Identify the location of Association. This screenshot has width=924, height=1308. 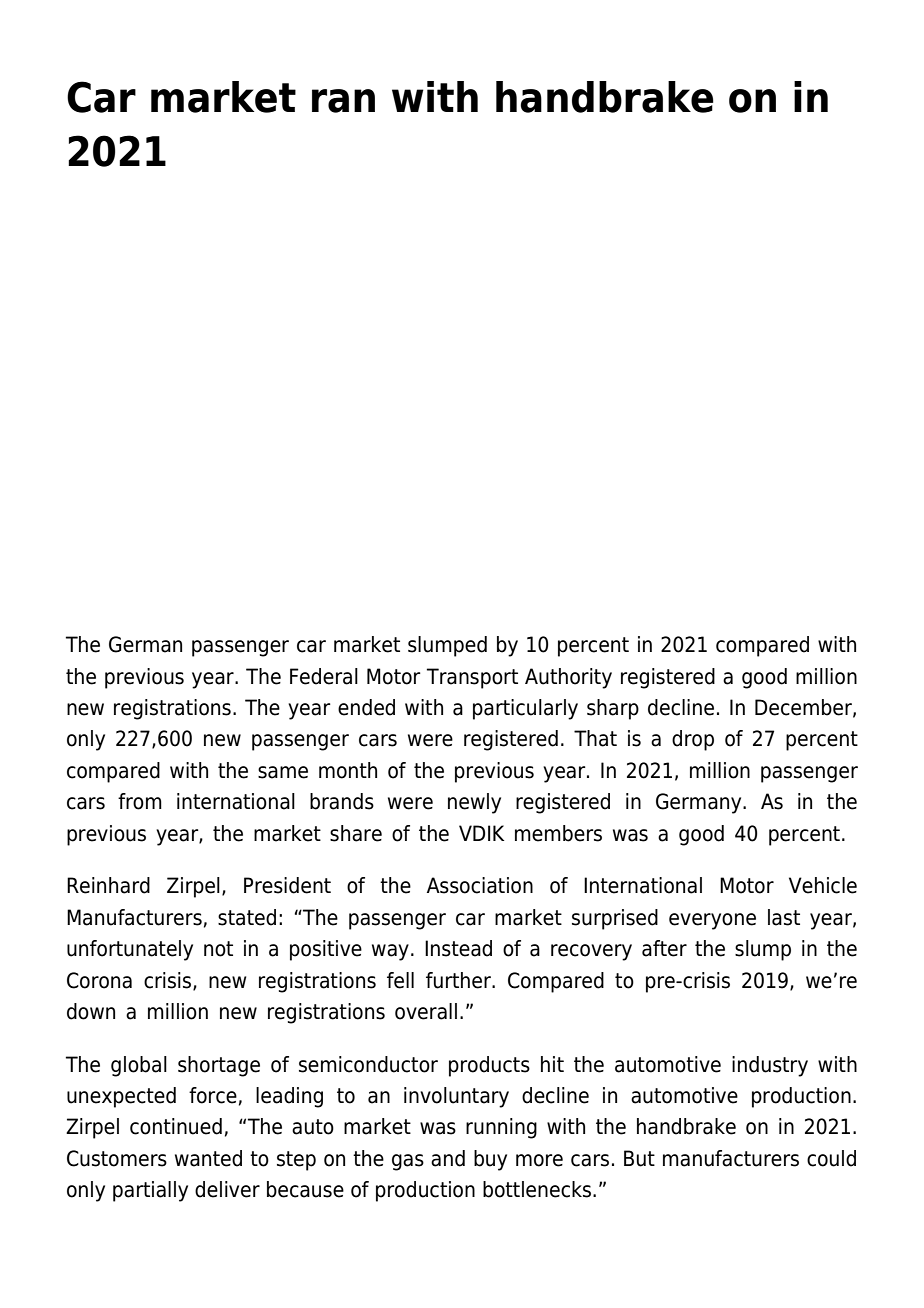
(480, 885).
